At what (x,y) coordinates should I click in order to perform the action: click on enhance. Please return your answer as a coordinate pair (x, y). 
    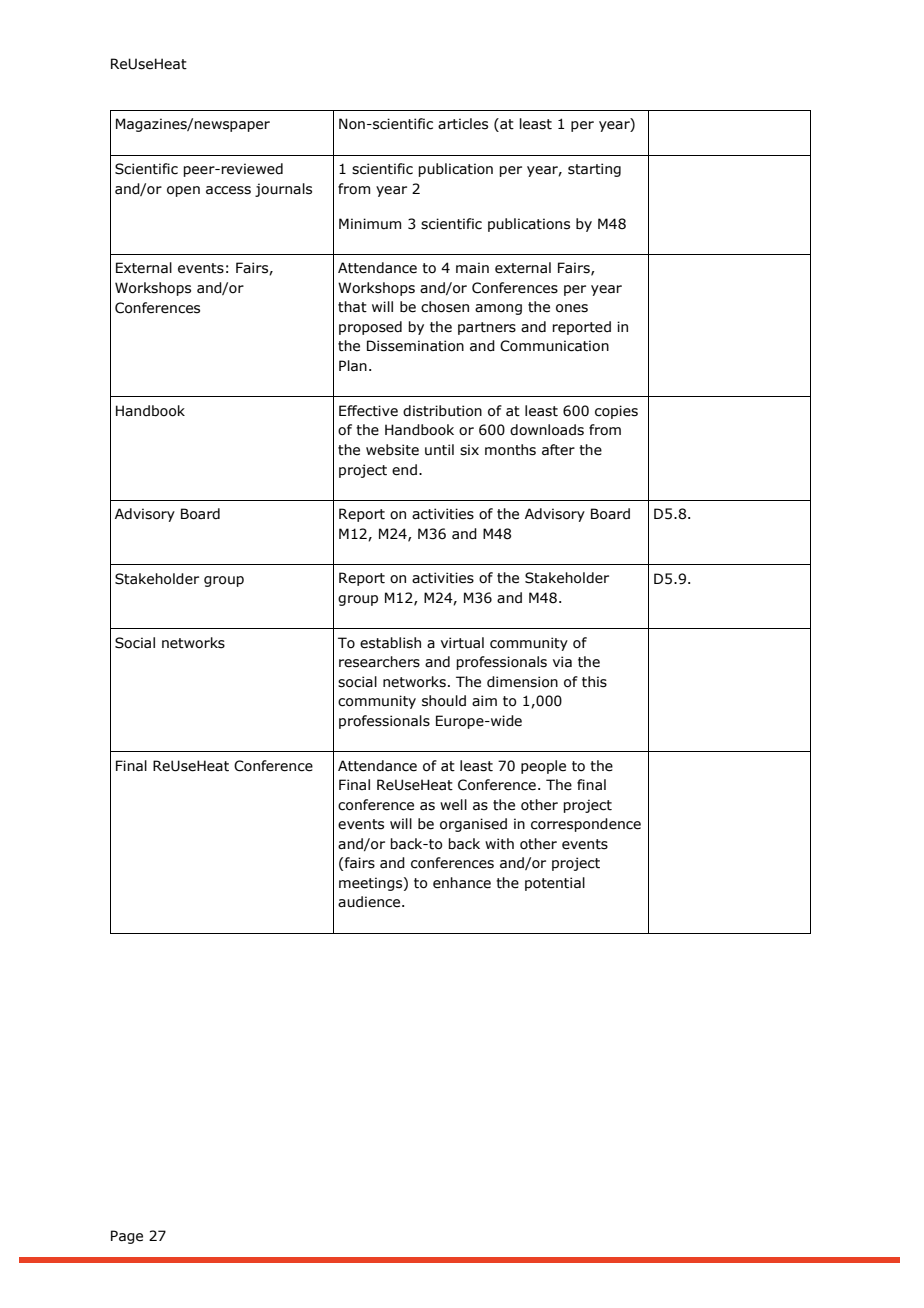
    Looking at the image, I should click on (462, 883).
